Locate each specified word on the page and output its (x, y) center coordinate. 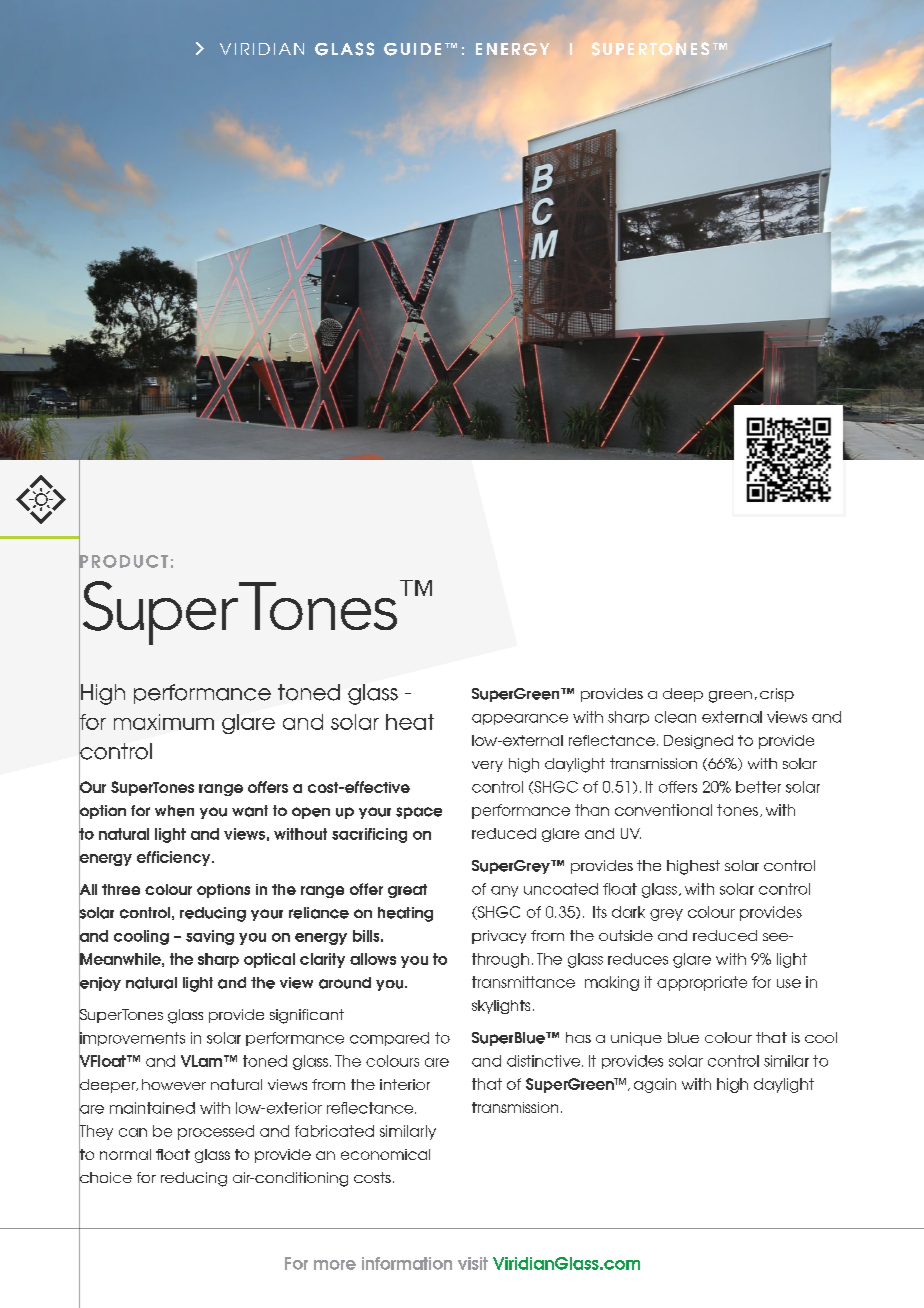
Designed (698, 742)
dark (628, 912)
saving (210, 937)
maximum (164, 722)
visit (473, 1263)
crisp (777, 695)
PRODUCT (123, 561)
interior (405, 1084)
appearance (520, 719)
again (655, 1085)
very (487, 766)
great (407, 891)
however (174, 1084)
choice (105, 1177)
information (407, 1263)
